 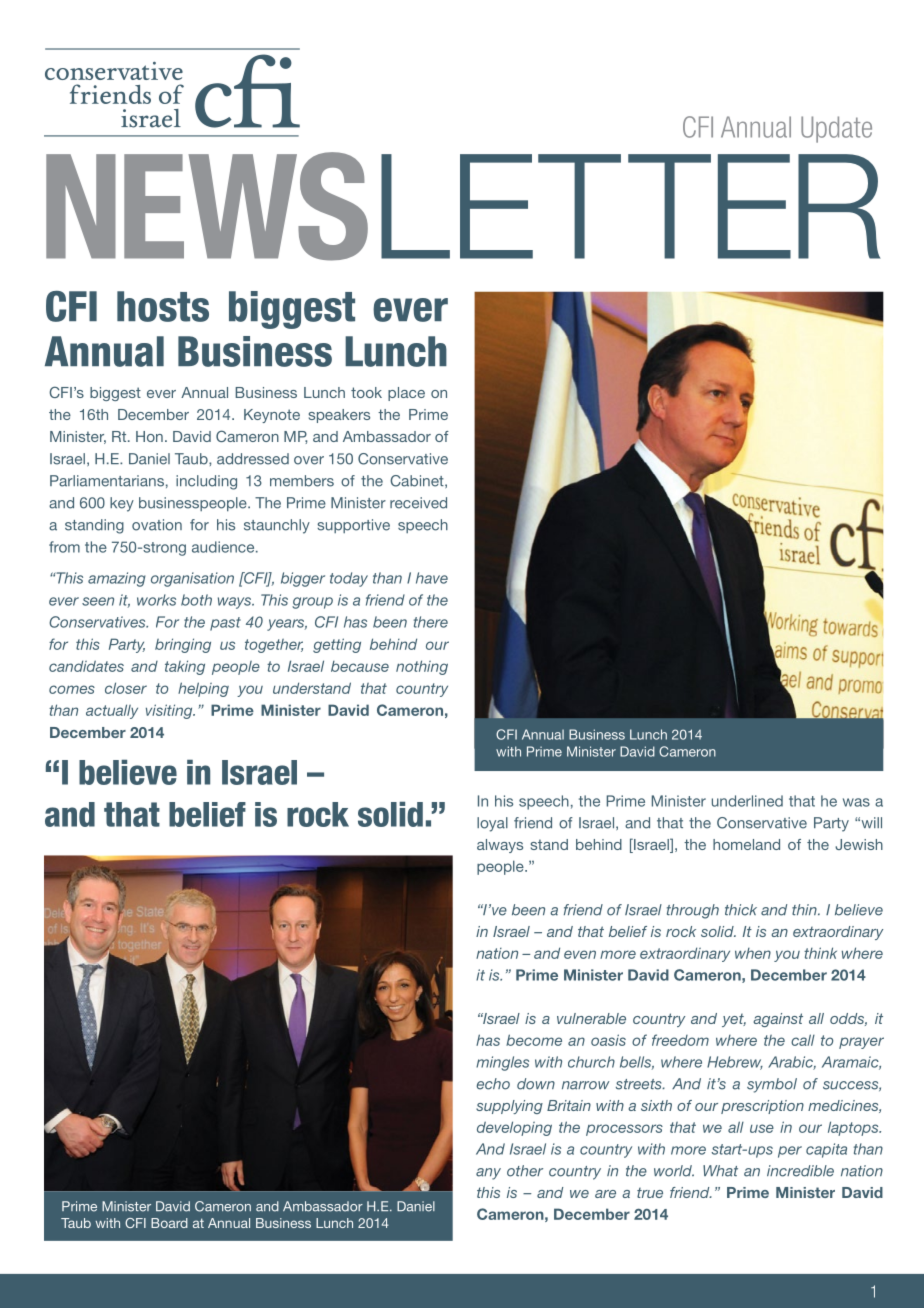 What do you see at coordinates (753, 953) in the screenshot?
I see `when` at bounding box center [753, 953].
